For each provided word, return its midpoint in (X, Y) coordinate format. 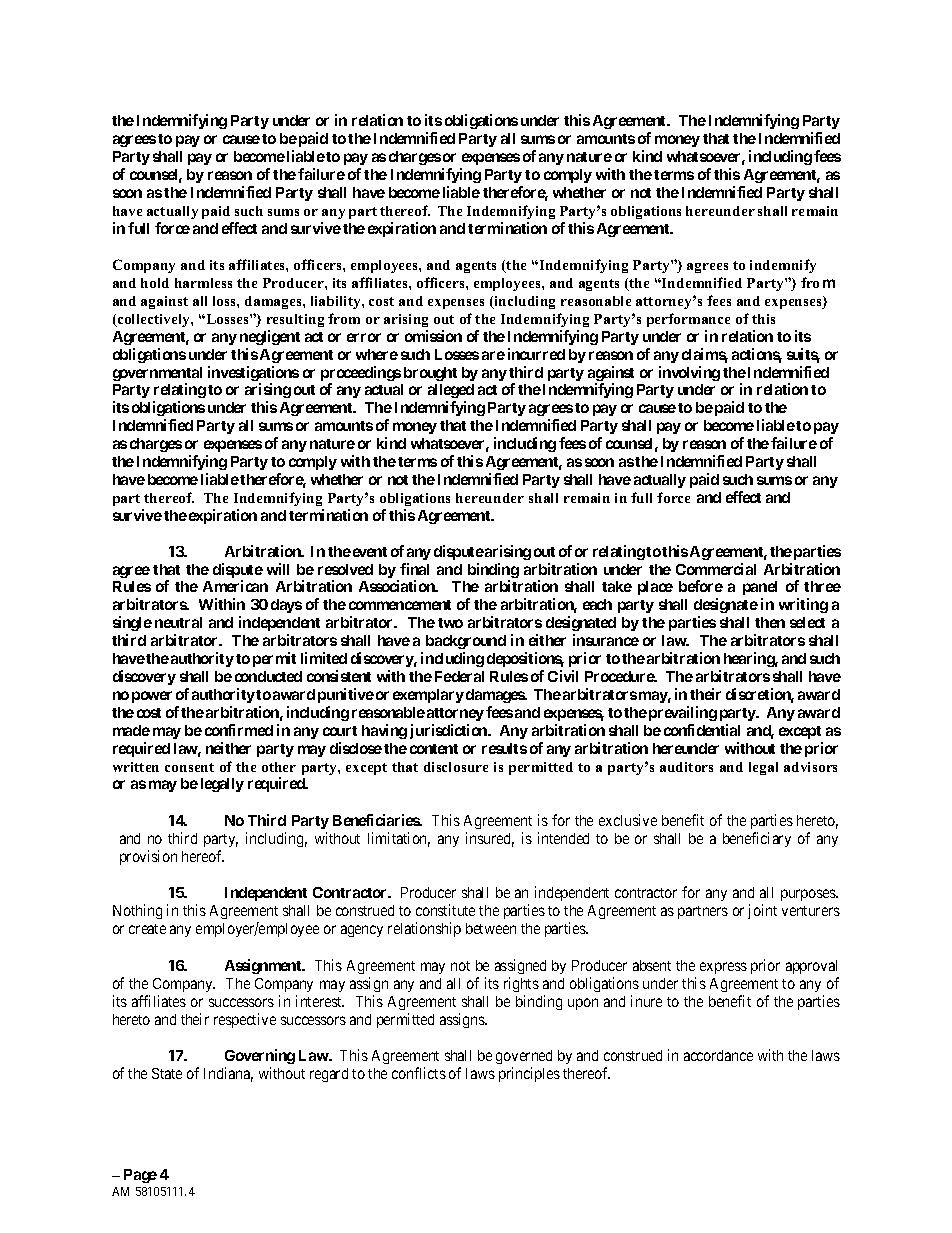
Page (140, 1176)
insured (490, 839)
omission (433, 336)
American (235, 586)
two (450, 623)
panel (760, 588)
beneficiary (757, 839)
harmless (203, 283)
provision (148, 857)
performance (688, 320)
